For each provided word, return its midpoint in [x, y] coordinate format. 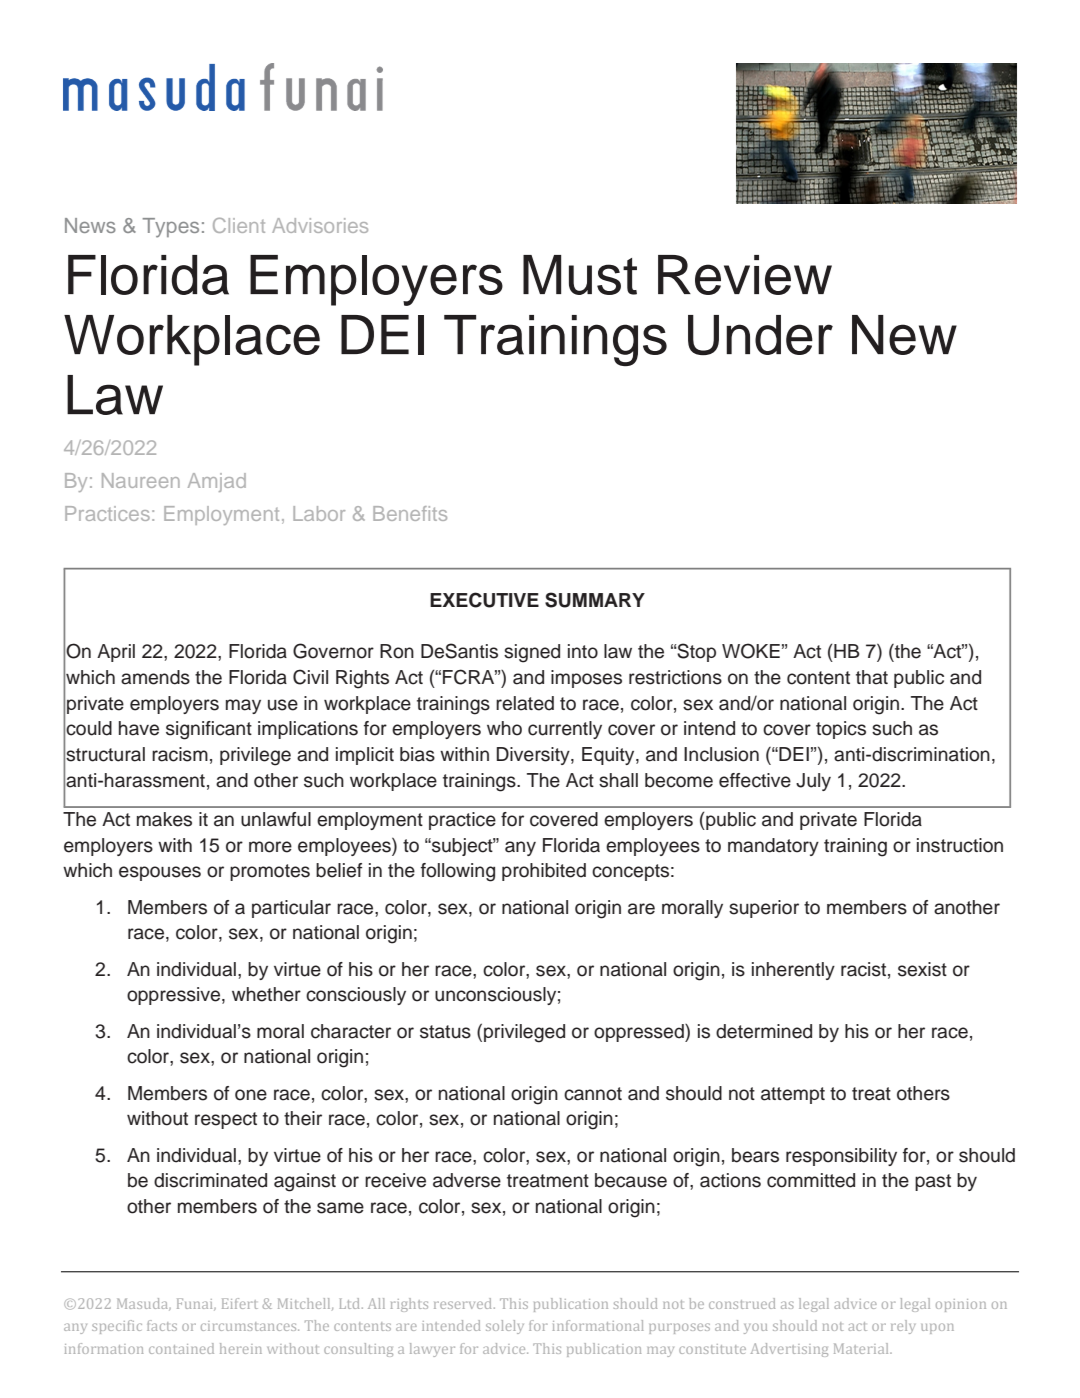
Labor [319, 513]
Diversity [534, 756]
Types [171, 228]
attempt [793, 1095]
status [445, 1032]
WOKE [751, 651]
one [251, 1095]
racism [180, 754]
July [813, 782]
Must [580, 275]
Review [745, 275]
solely [505, 1327]
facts [162, 1325]
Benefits [410, 513]
